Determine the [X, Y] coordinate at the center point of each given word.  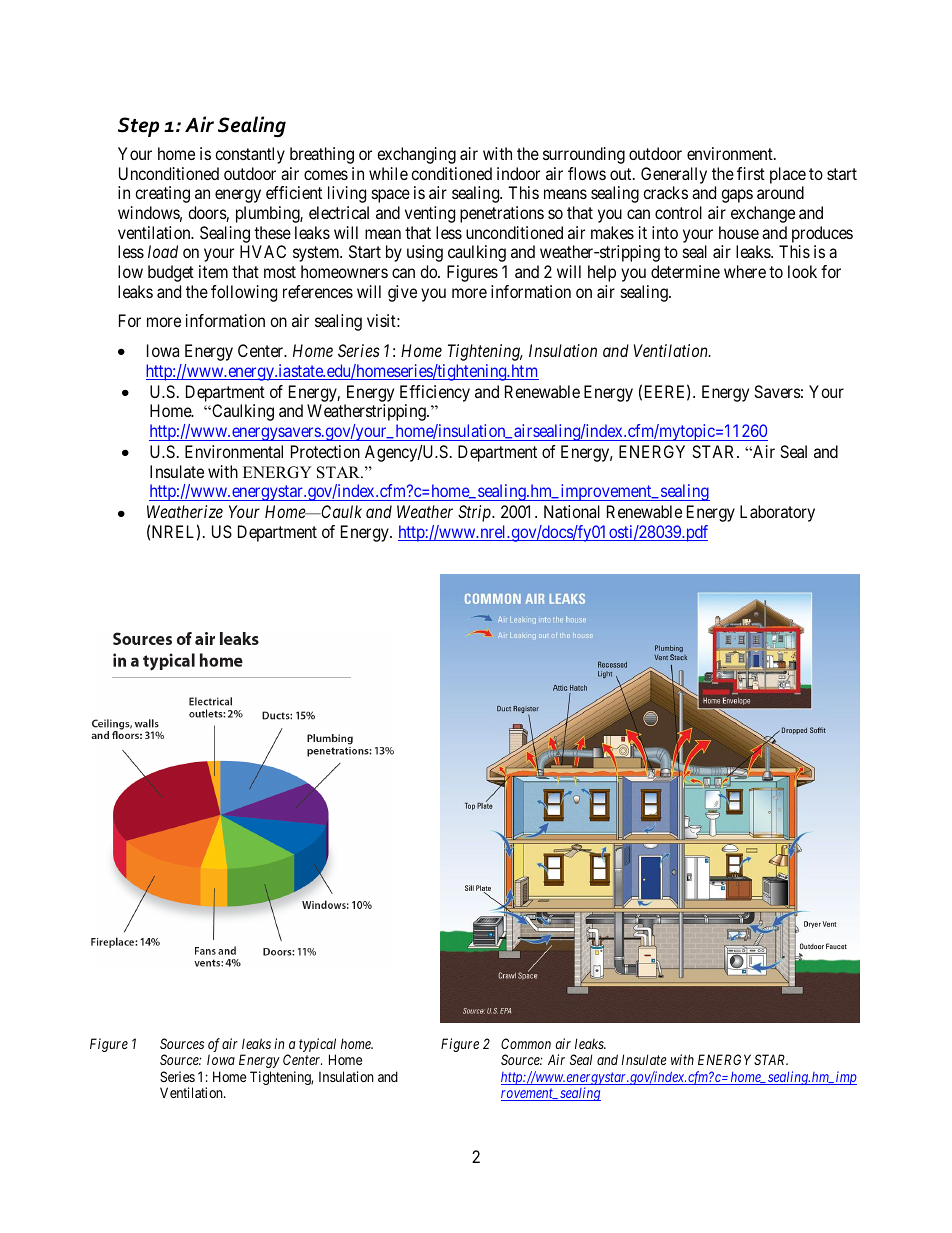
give [402, 293]
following [244, 293]
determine [685, 271]
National [572, 511]
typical [317, 1046]
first [751, 173]
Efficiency [435, 393]
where [745, 271]
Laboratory [777, 513]
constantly [250, 155]
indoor [518, 173]
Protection [325, 451]
